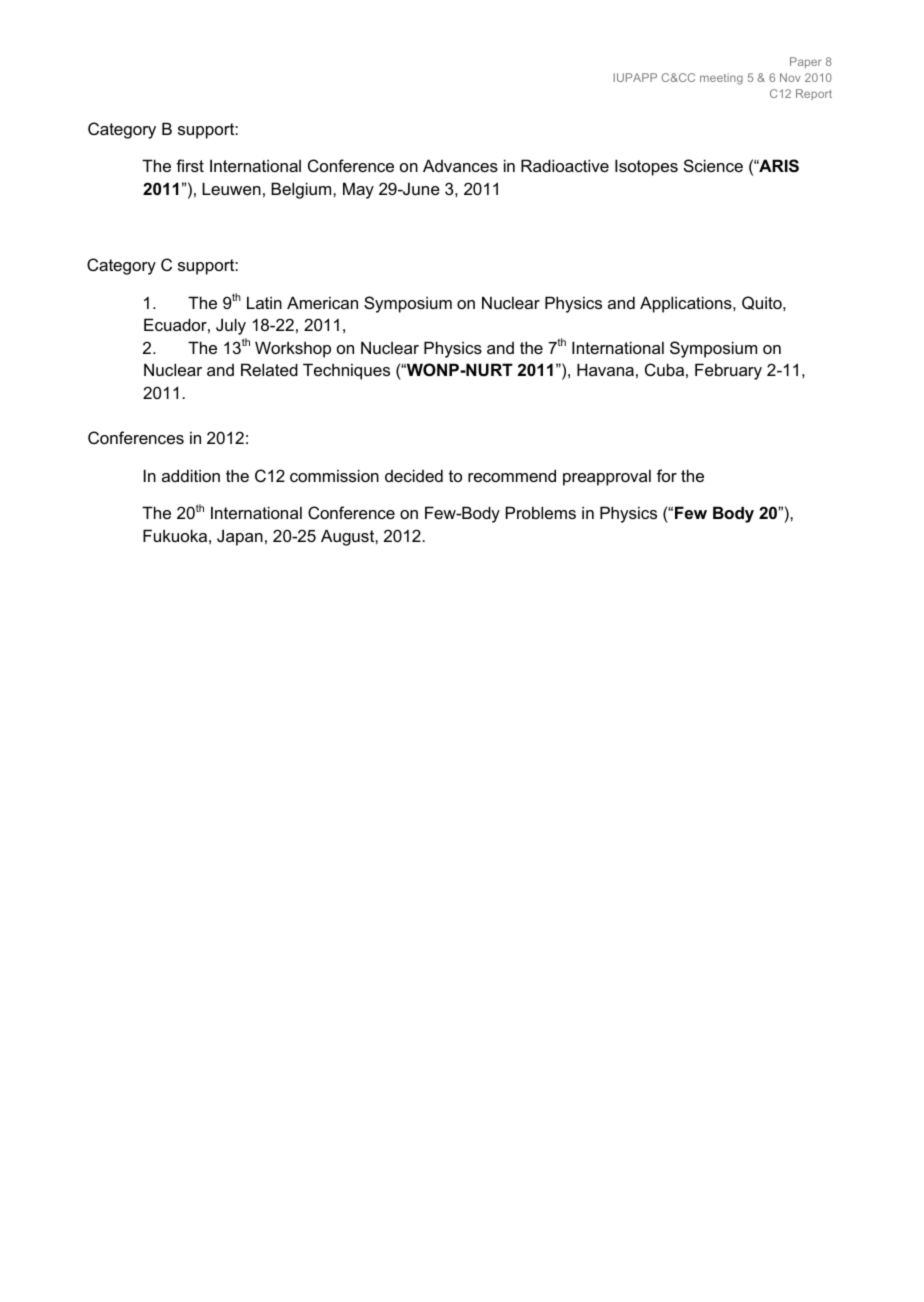 Image resolution: width=924 pixels, height=1302 pixels. What do you see at coordinates (240, 537) in the image?
I see `Japan` at bounding box center [240, 537].
